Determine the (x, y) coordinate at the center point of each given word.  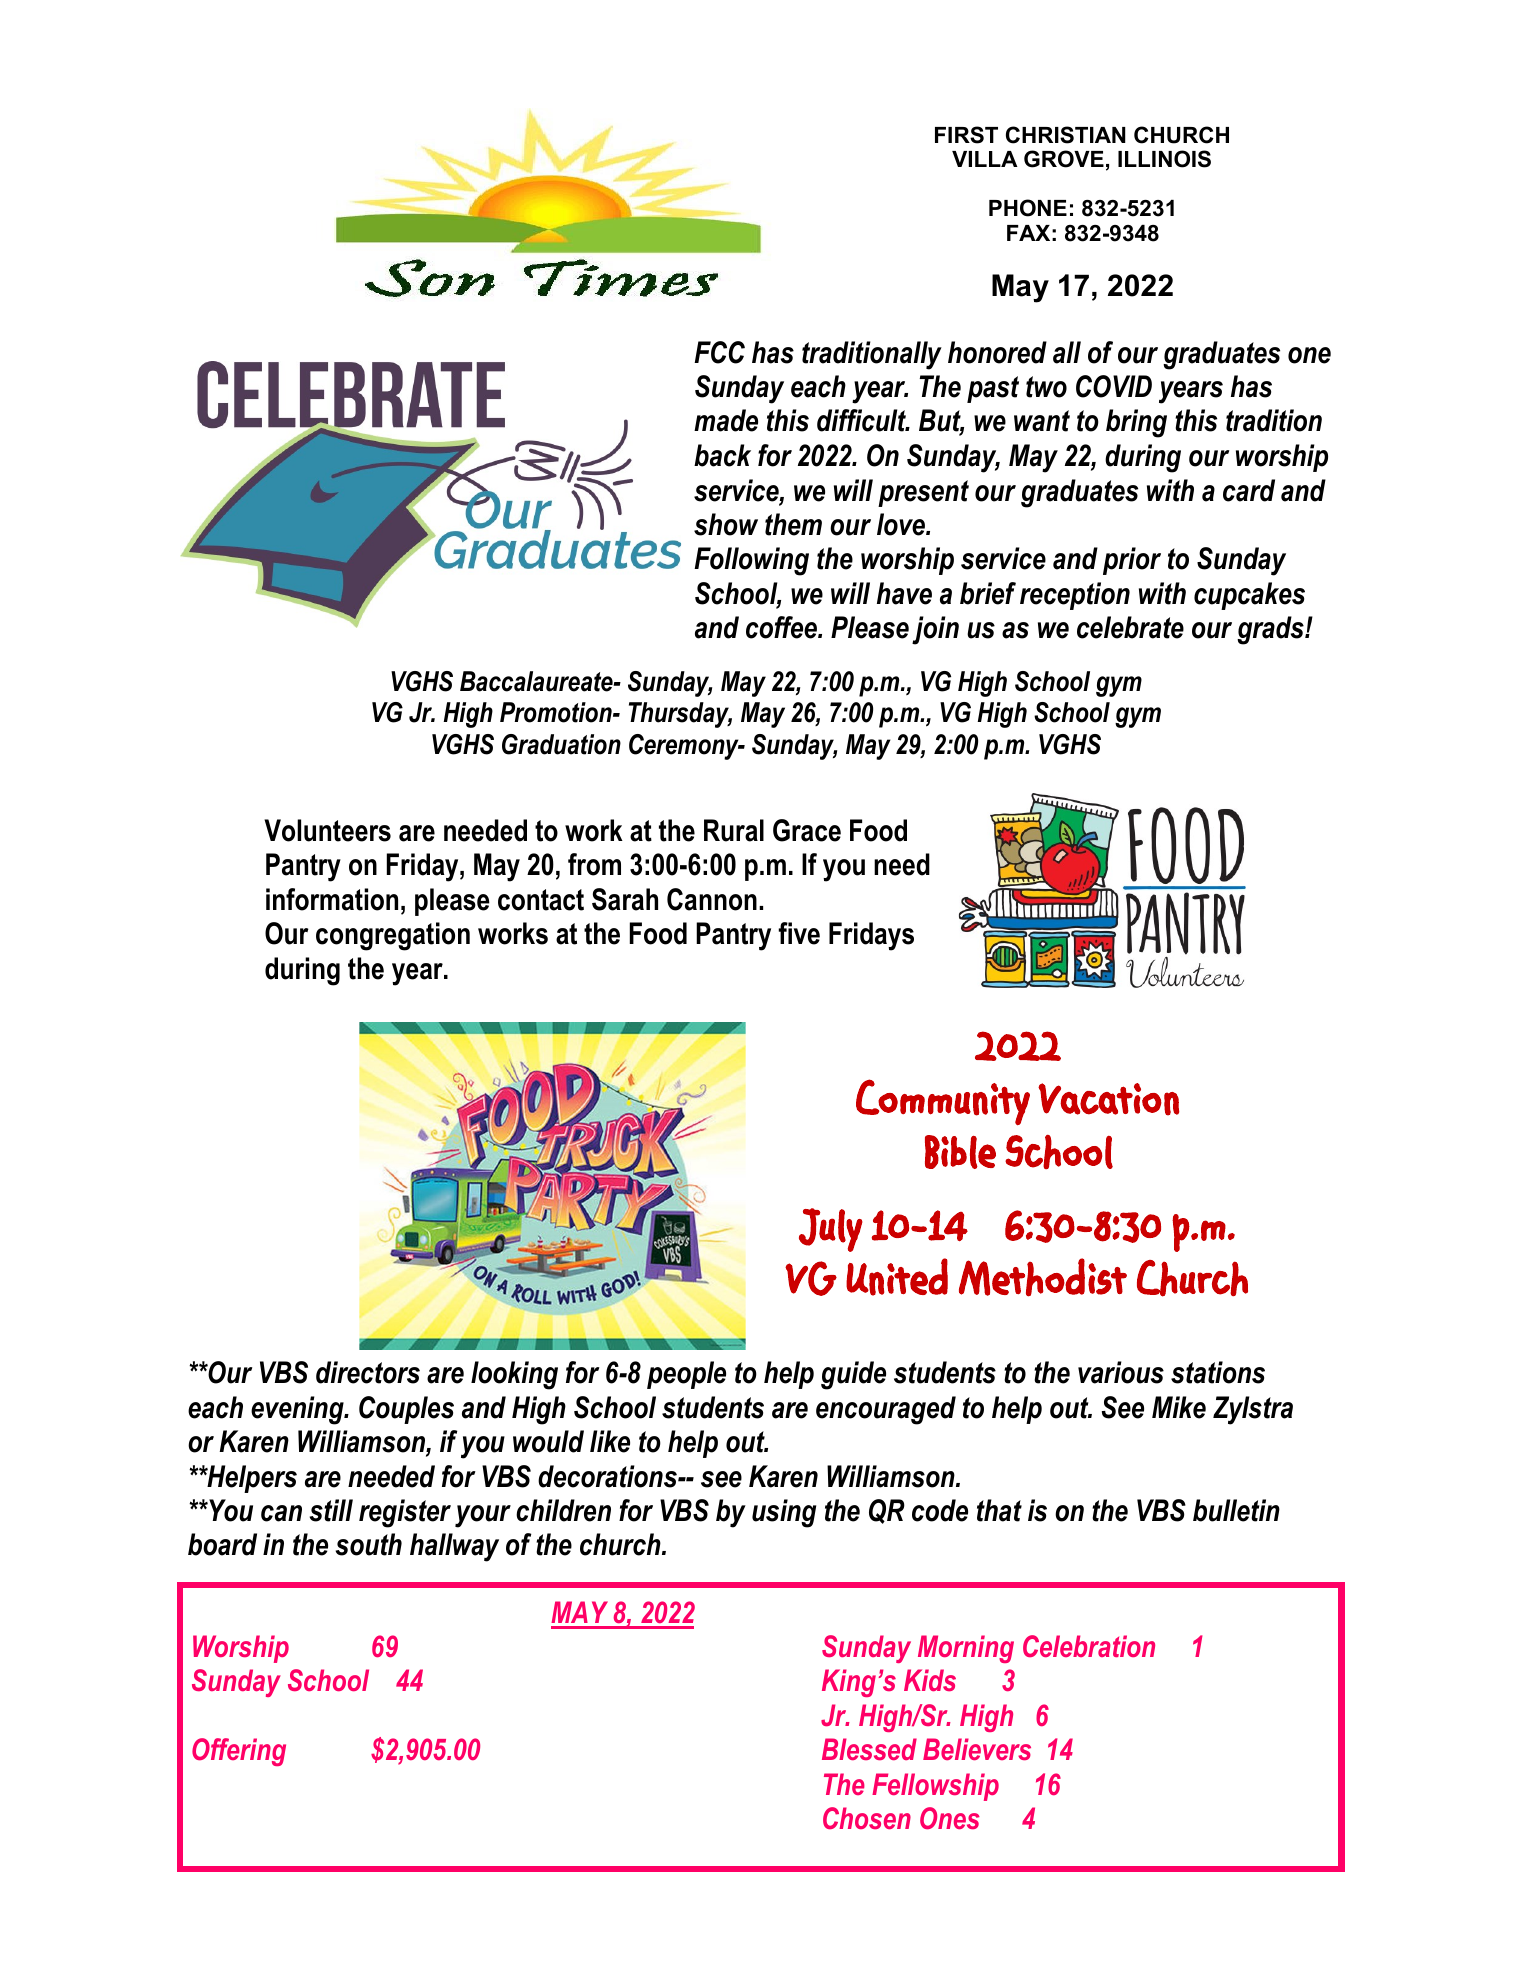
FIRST (966, 135)
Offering (239, 1752)
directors (368, 1372)
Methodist (1043, 1277)
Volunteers (327, 830)
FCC (719, 352)
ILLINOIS (1164, 159)
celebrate (1130, 627)
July (831, 1230)
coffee (782, 627)
